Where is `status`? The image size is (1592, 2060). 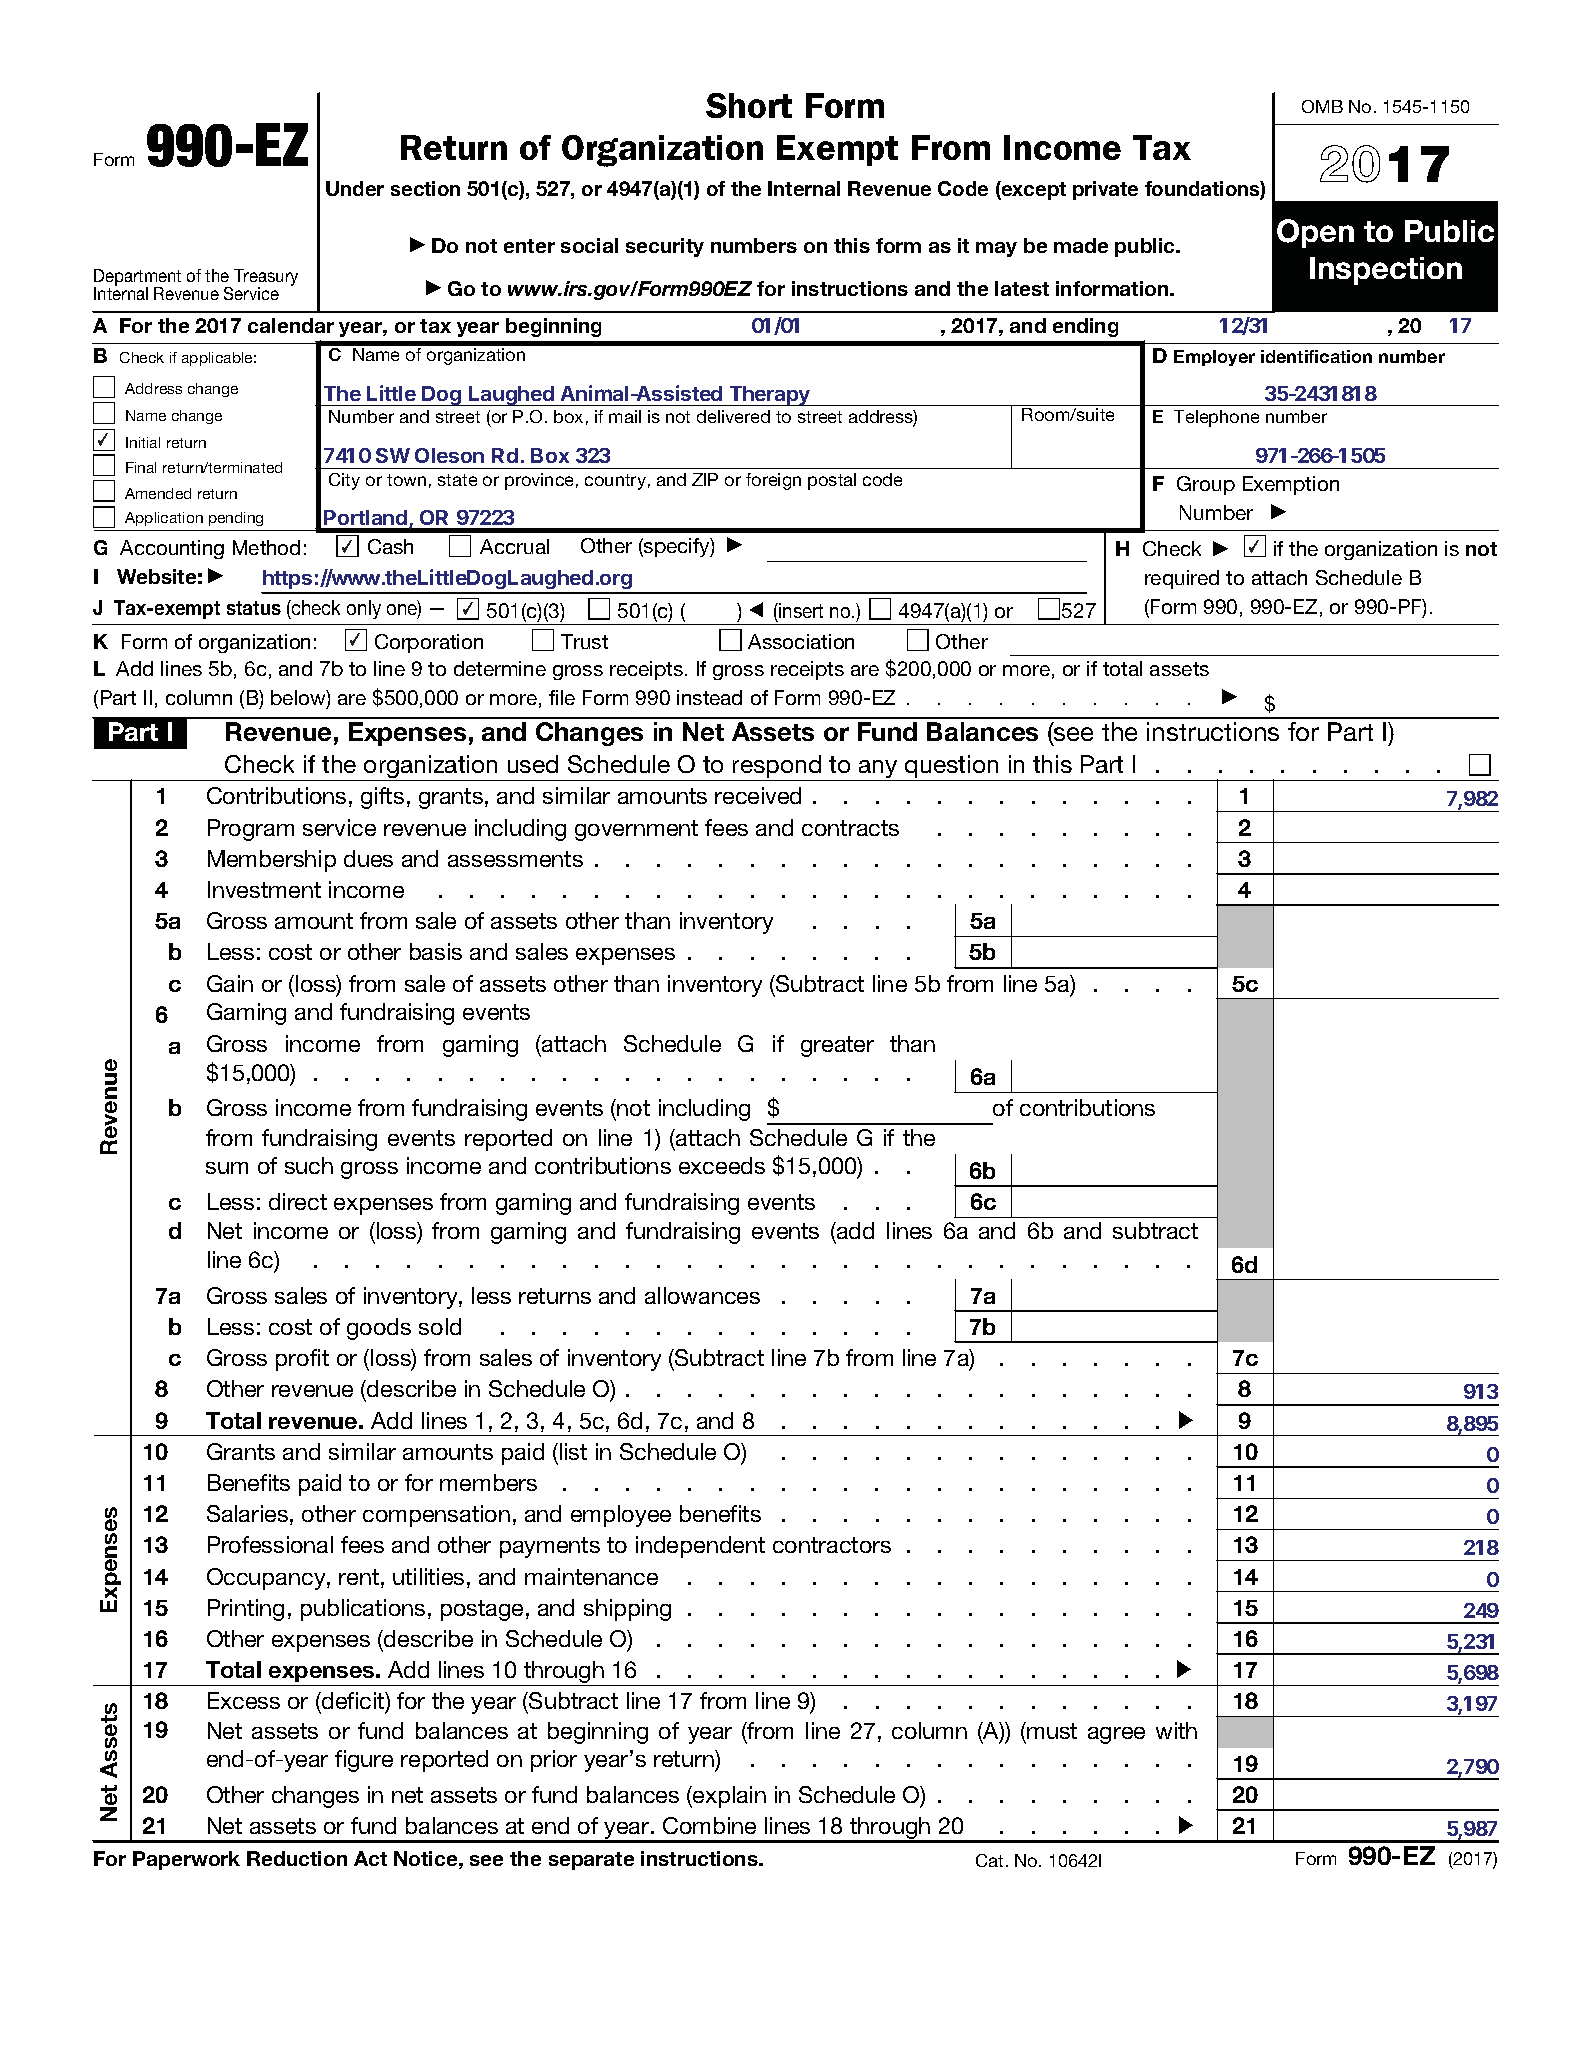
status is located at coordinates (254, 608).
